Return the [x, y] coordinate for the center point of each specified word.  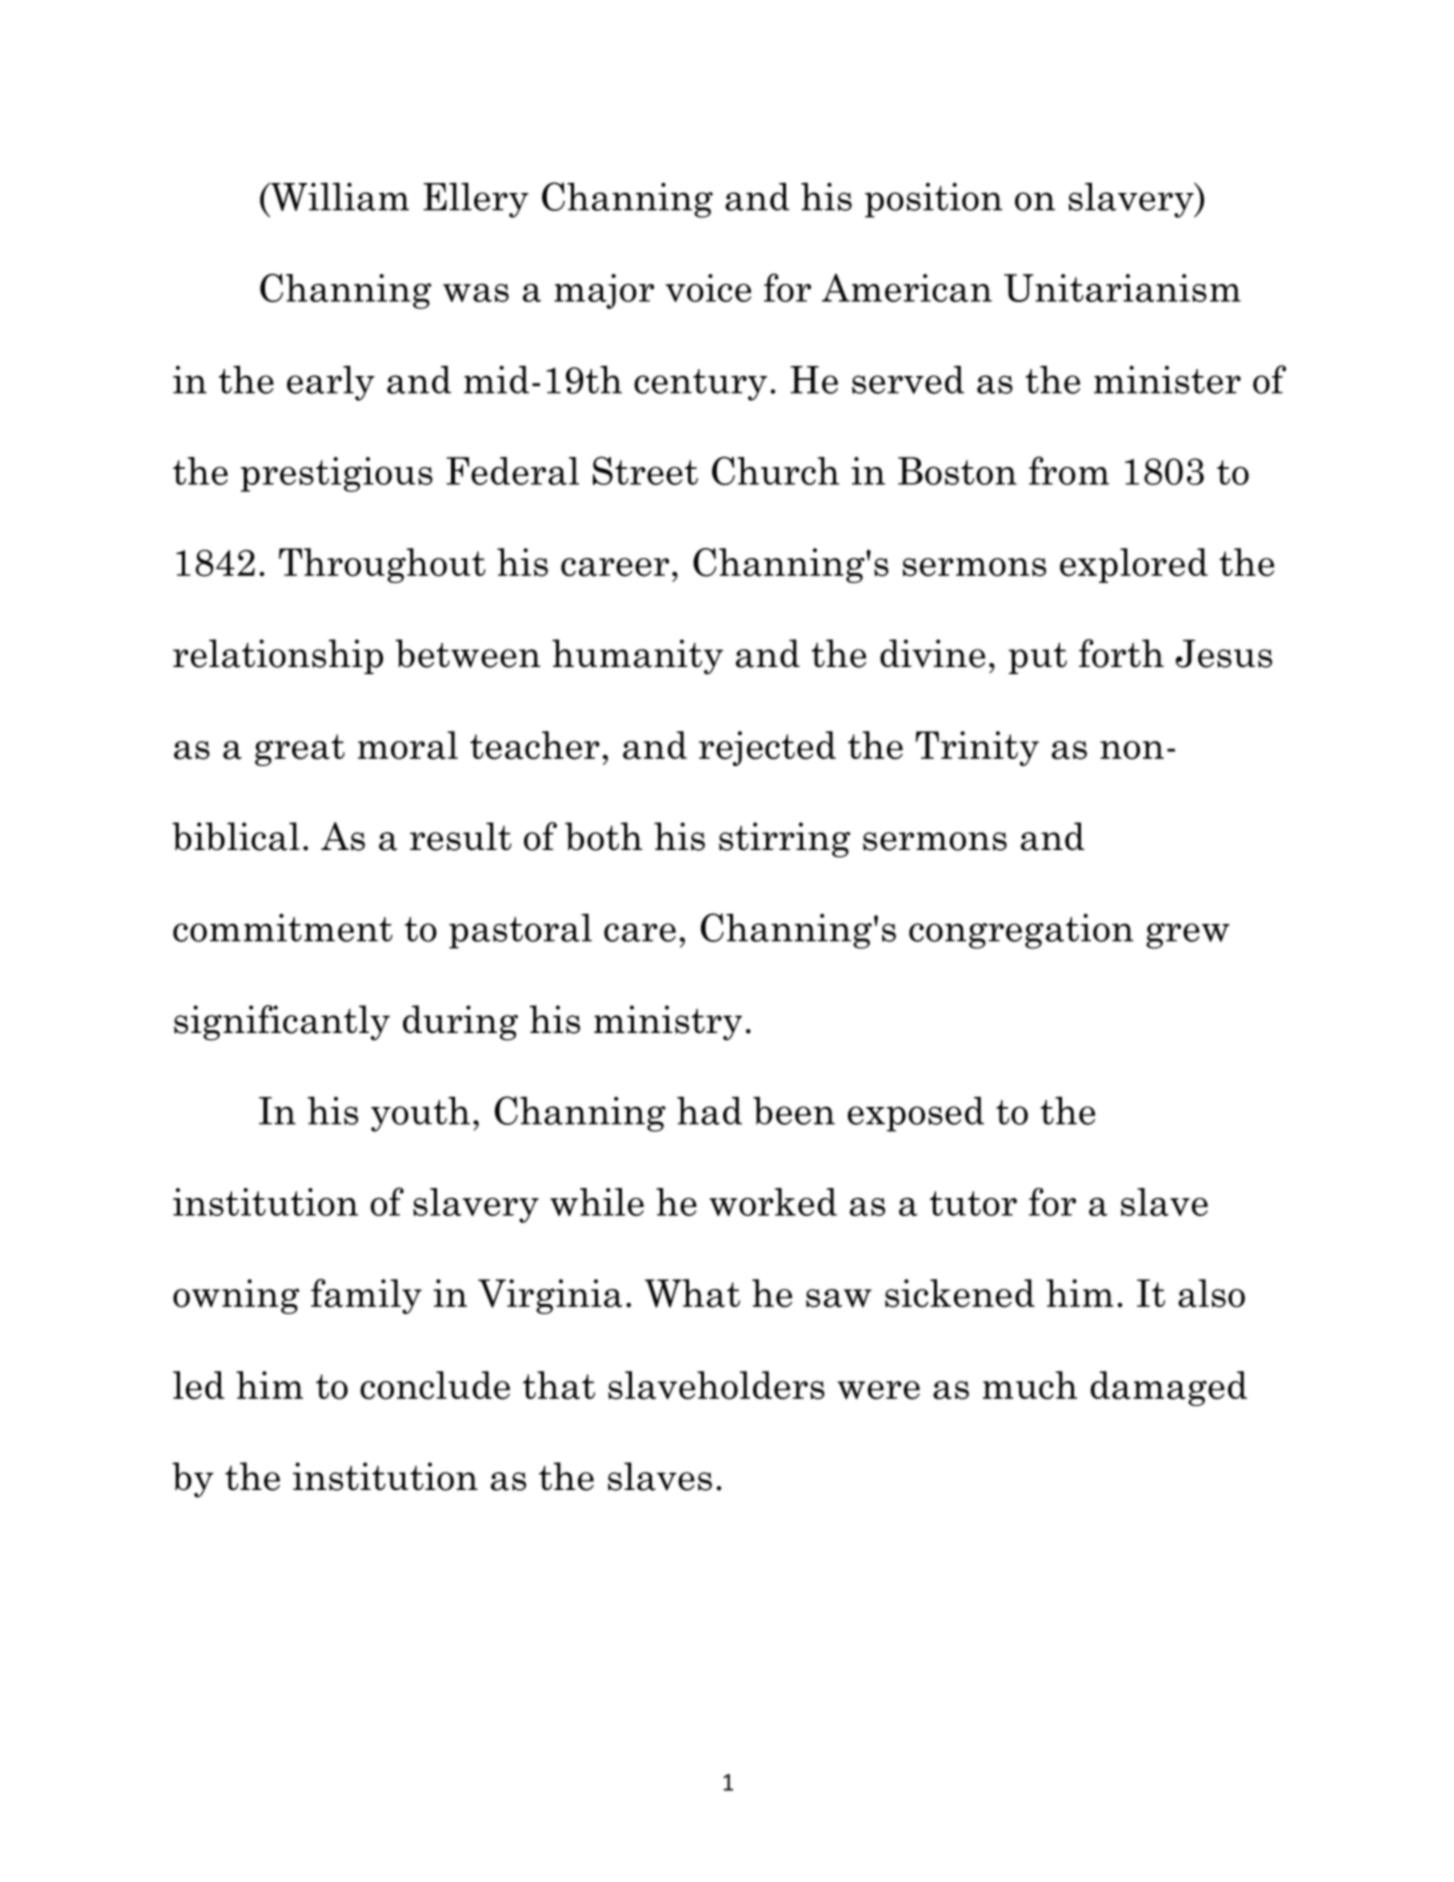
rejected [767, 748]
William [339, 196]
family [366, 1296]
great [300, 750]
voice [708, 288]
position [934, 200]
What [692, 1293]
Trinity [977, 748]
